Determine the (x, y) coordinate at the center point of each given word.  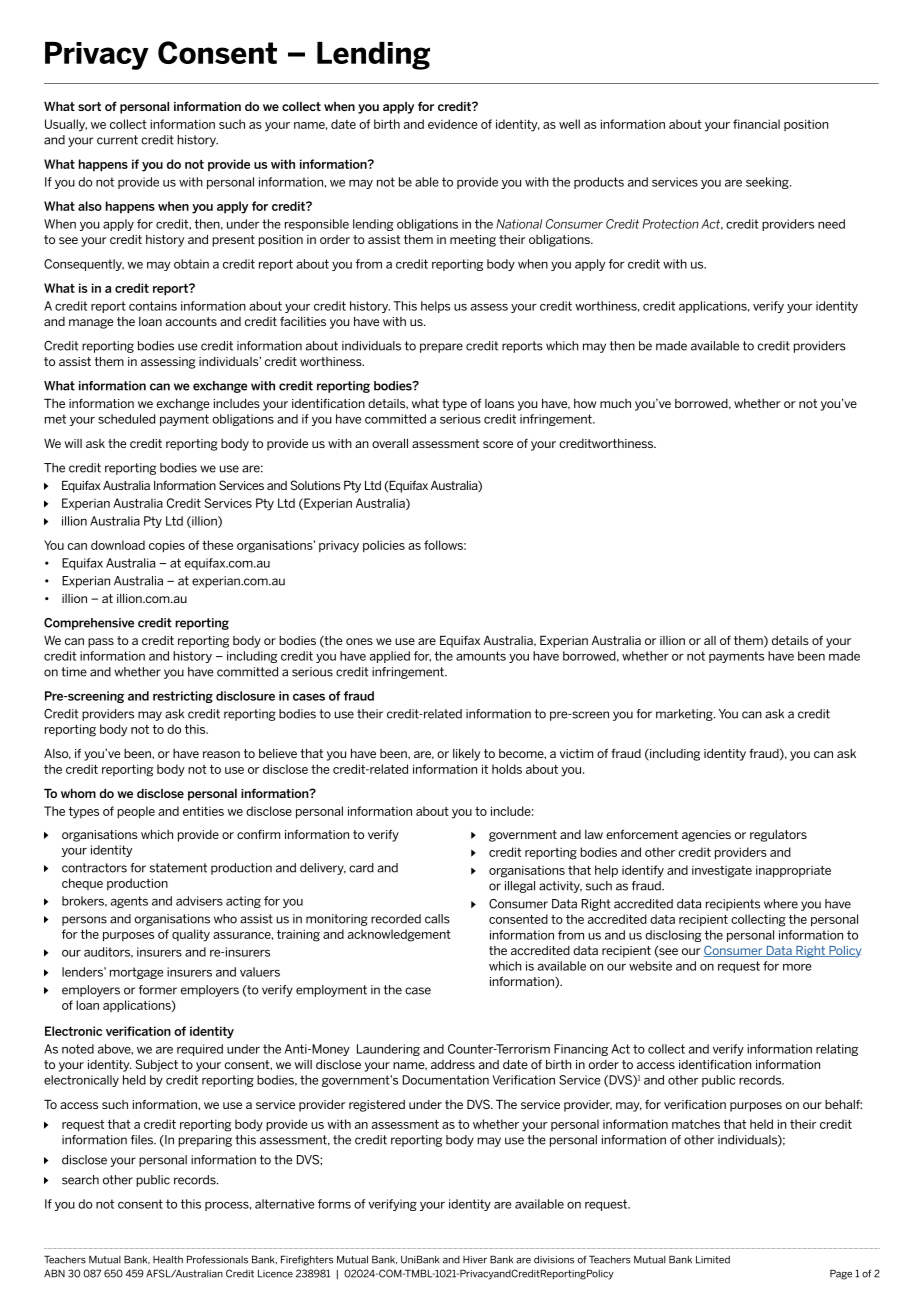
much (615, 403)
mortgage (136, 973)
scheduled (126, 419)
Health (168, 1260)
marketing (685, 715)
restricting (183, 697)
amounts (481, 656)
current (117, 140)
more (797, 967)
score (498, 444)
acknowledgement (399, 935)
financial (756, 124)
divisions (554, 1260)
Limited (713, 1259)
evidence (453, 124)
